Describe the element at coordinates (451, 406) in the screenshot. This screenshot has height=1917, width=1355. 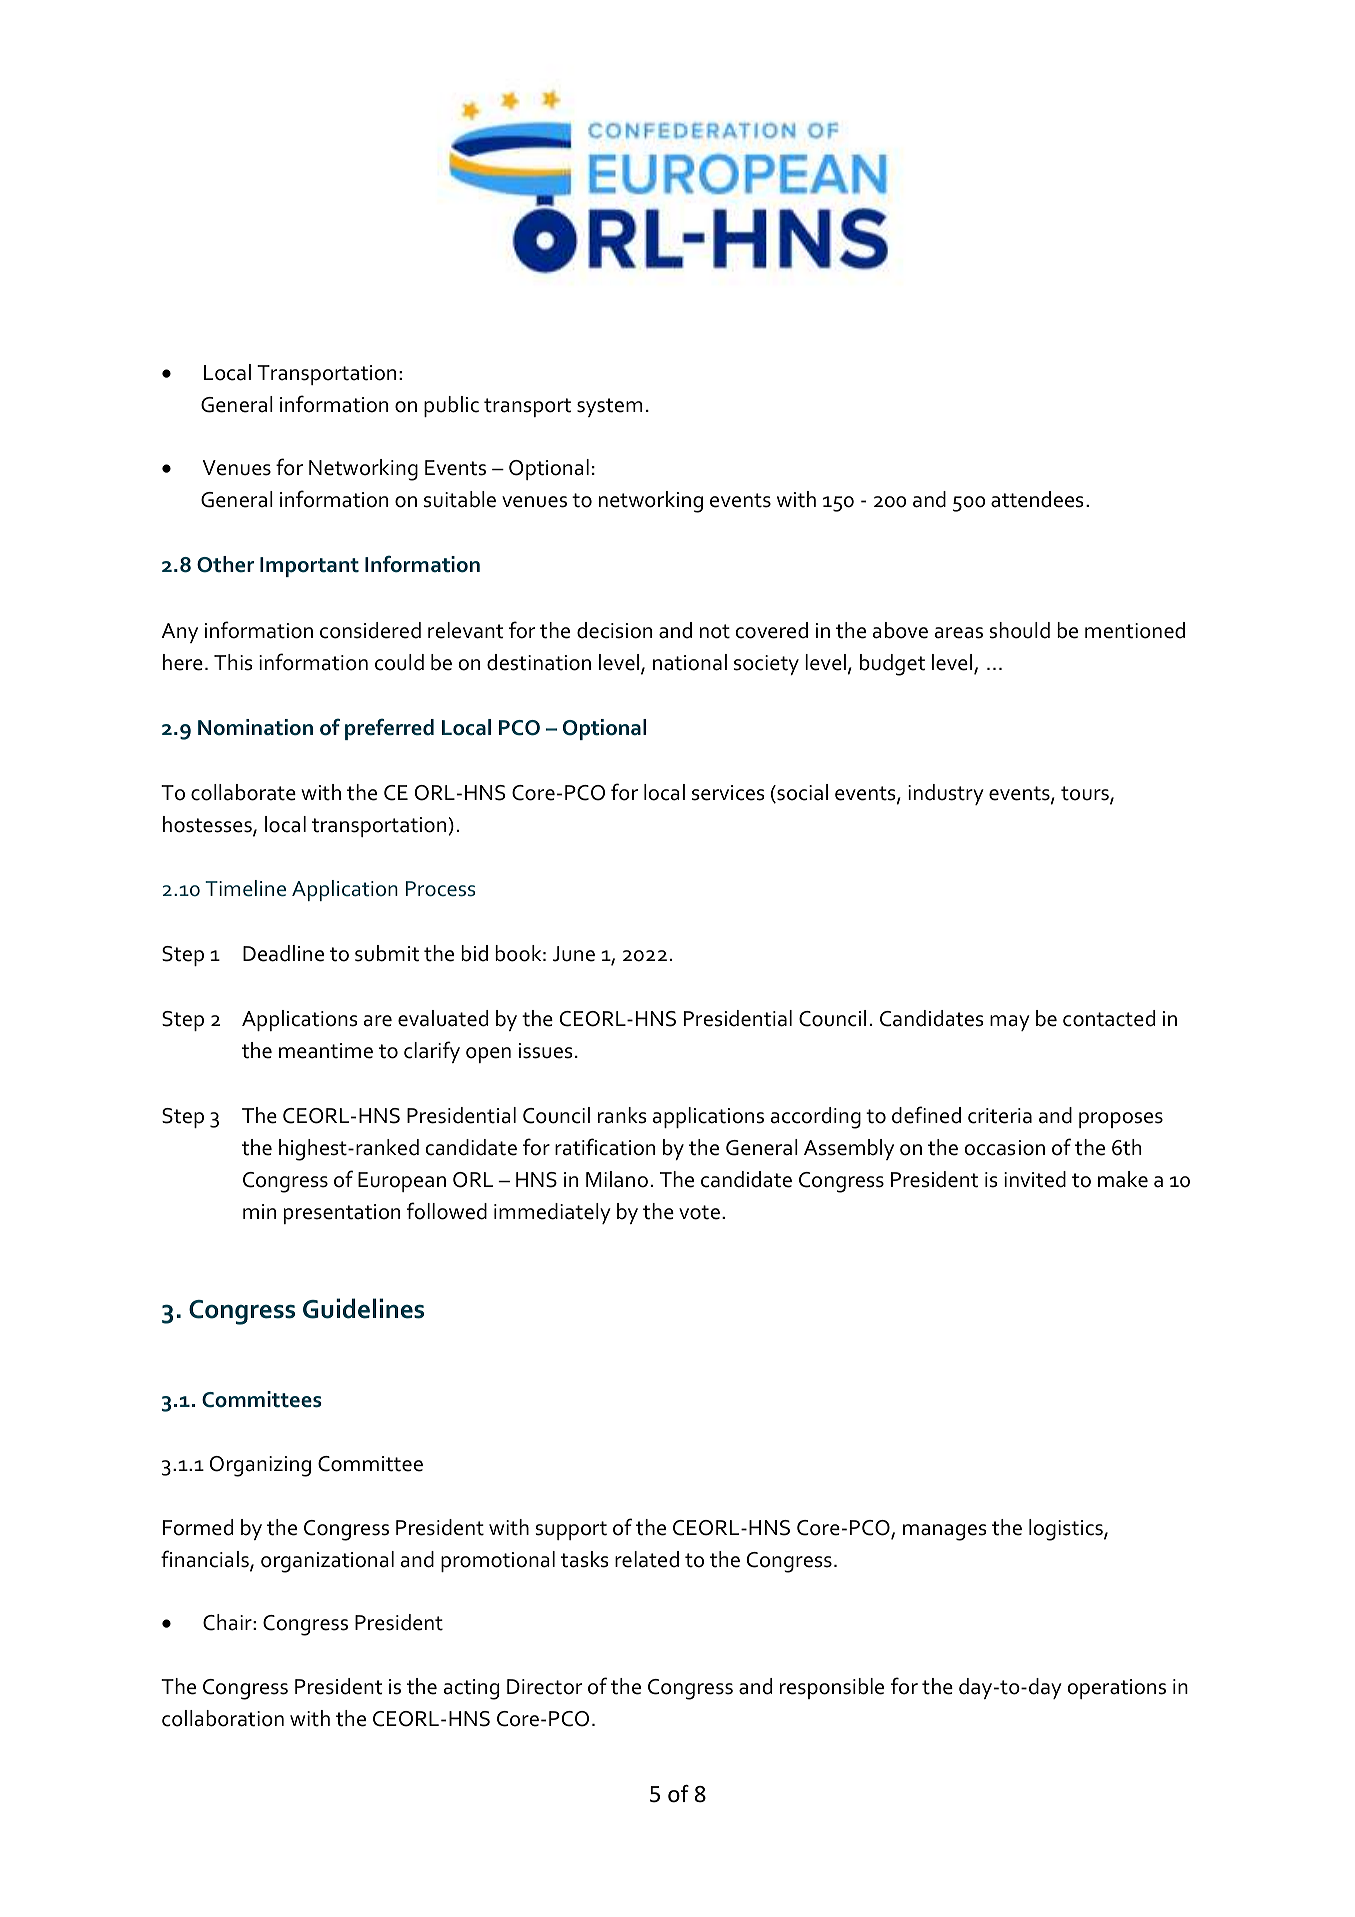
I see `public` at that location.
